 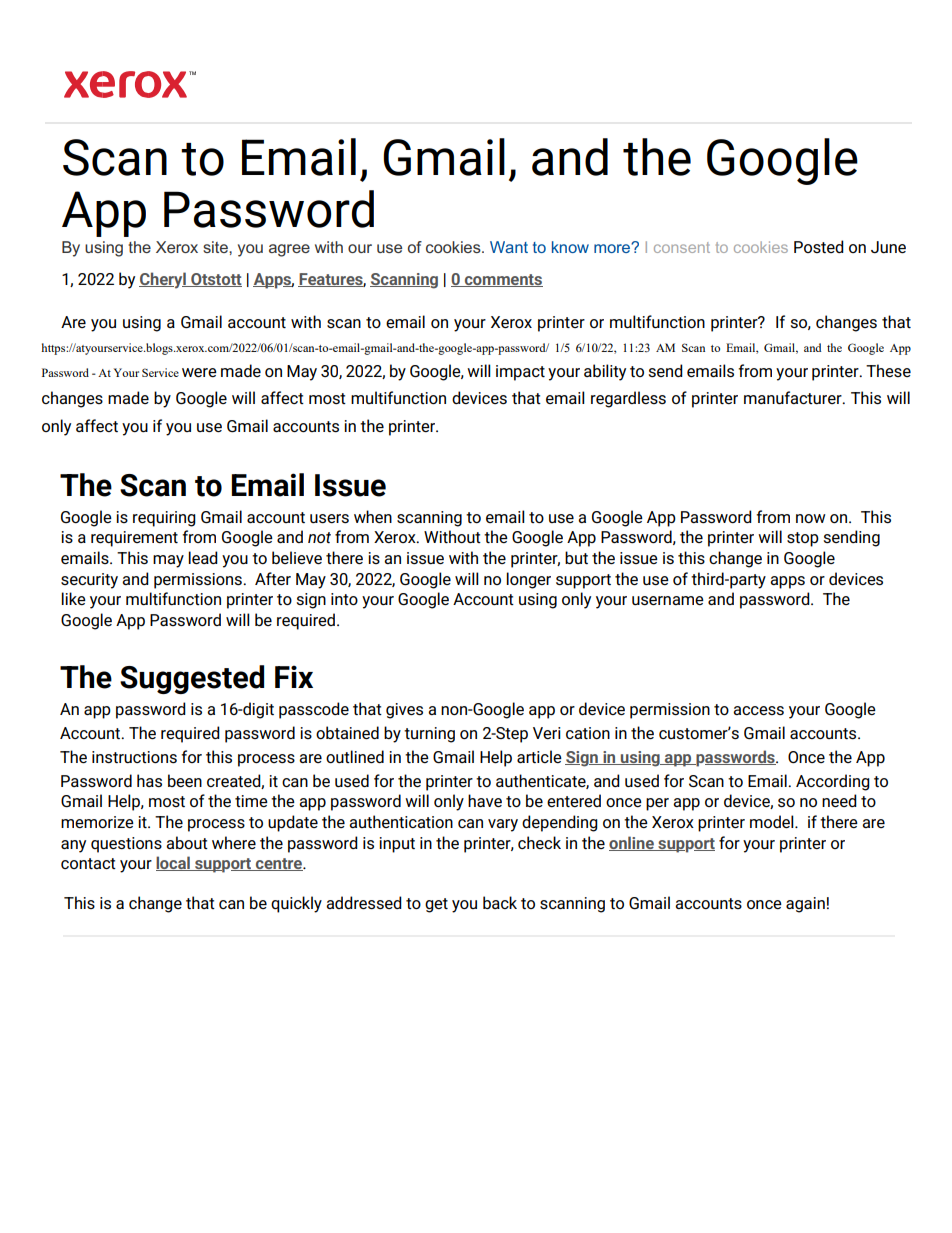 I want to click on stop, so click(x=803, y=539).
